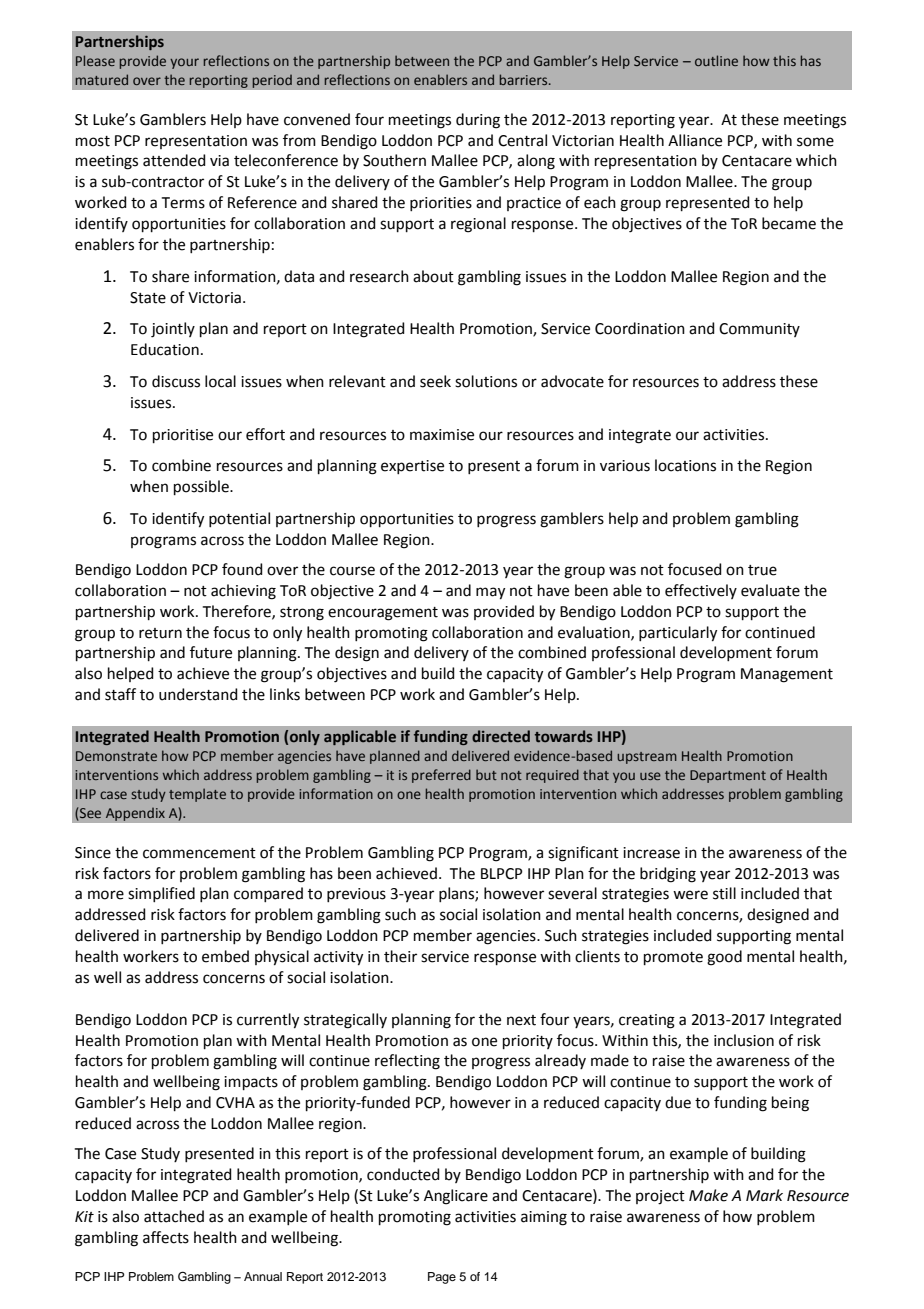 This screenshot has width=924, height=1309. Describe the element at coordinates (198, 694) in the screenshot. I see `understand` at that location.
